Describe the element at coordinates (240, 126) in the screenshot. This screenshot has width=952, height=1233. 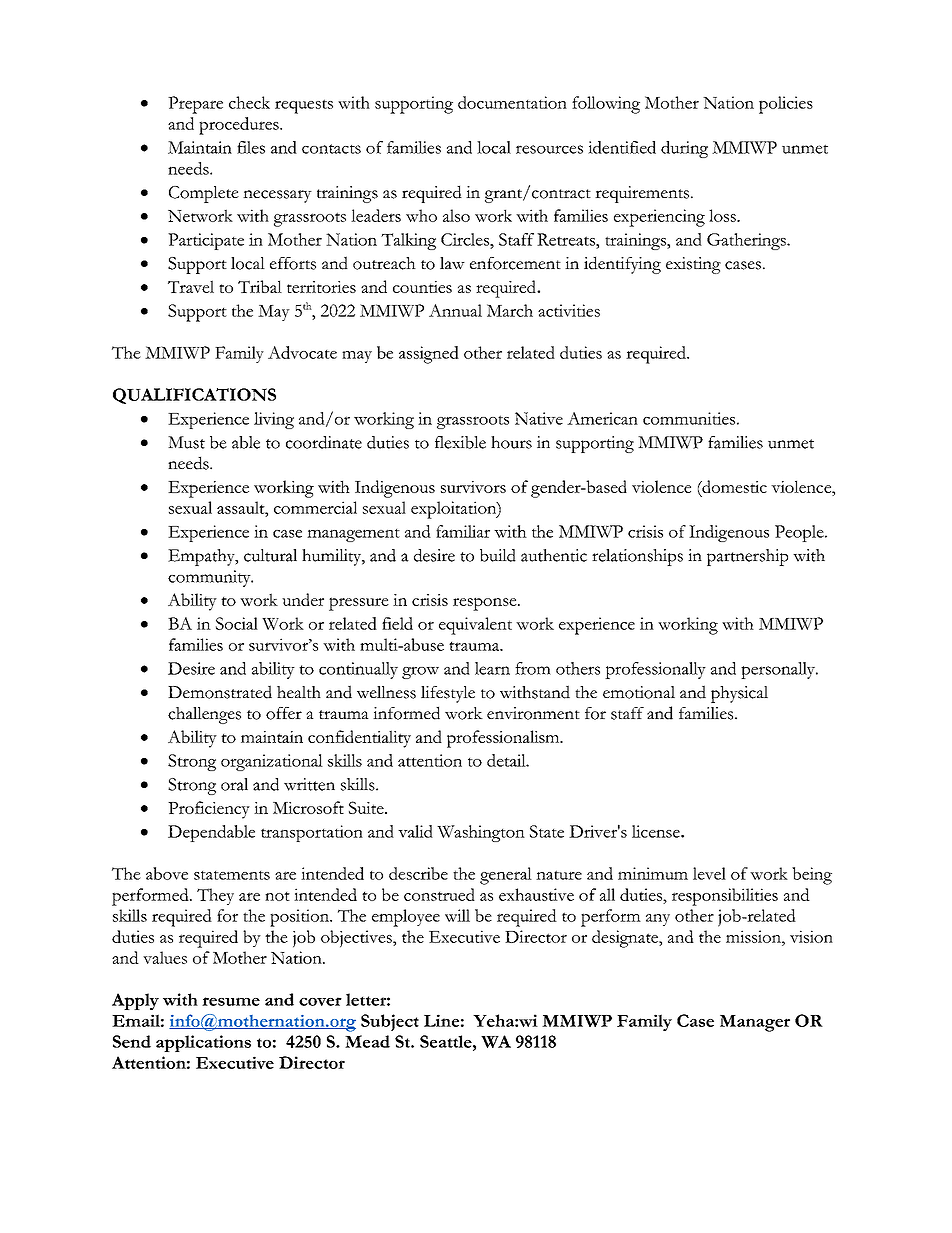
I see `procedures` at that location.
